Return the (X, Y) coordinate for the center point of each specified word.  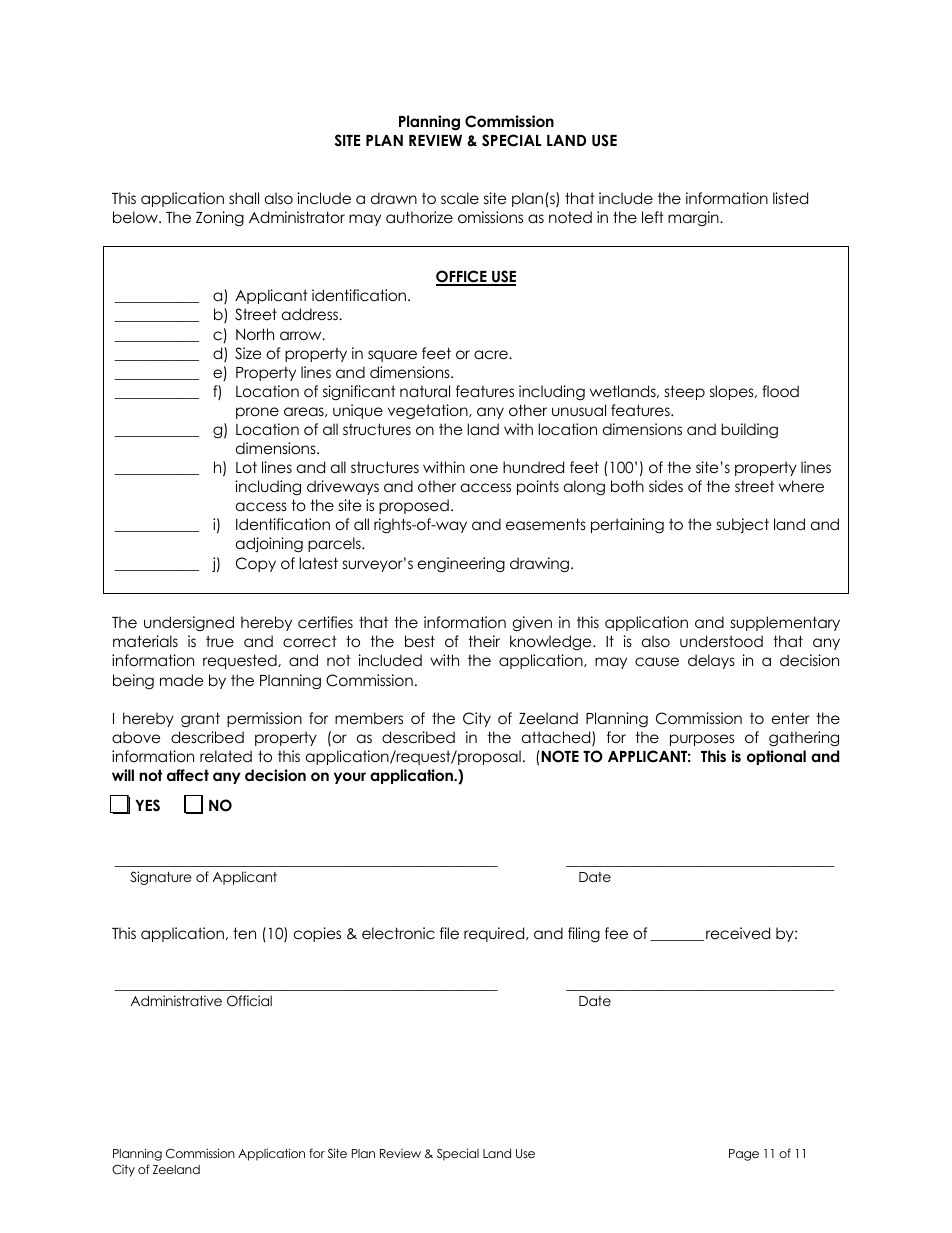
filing (584, 934)
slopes (733, 392)
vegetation (429, 412)
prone (257, 413)
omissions (490, 217)
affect (188, 775)
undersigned (189, 623)
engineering (461, 565)
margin (694, 218)
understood (721, 641)
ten (244, 933)
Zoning (220, 218)
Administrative (176, 1000)
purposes (702, 740)
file (449, 933)
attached (557, 738)
